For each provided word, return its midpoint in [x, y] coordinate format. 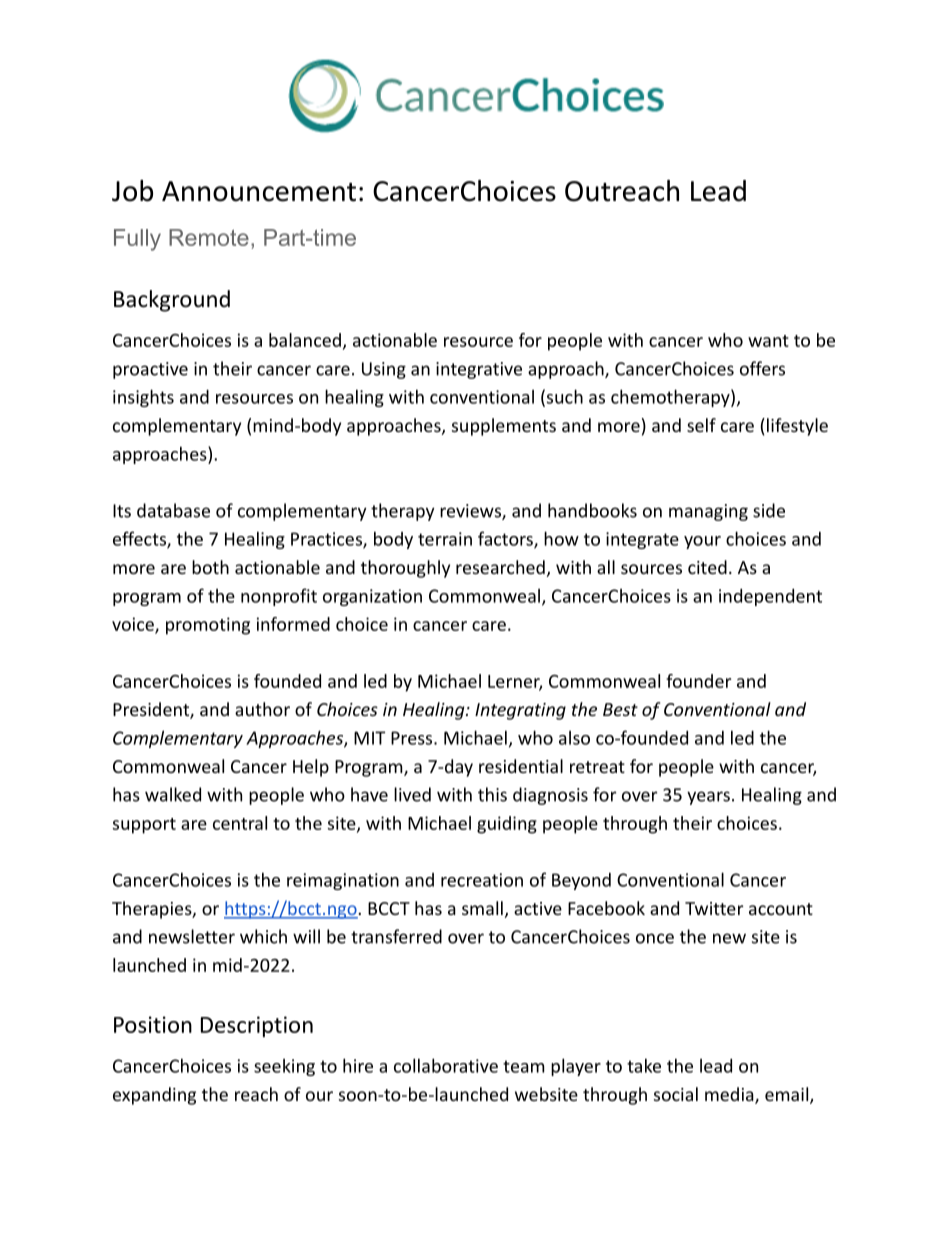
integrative [479, 370]
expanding [154, 1096]
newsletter [192, 936]
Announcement [259, 191]
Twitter [714, 908]
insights [143, 398]
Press [413, 738]
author [262, 709]
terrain [445, 539]
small [482, 908]
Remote [209, 237]
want [768, 341]
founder [698, 681]
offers [762, 368]
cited [707, 567]
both [210, 567]
